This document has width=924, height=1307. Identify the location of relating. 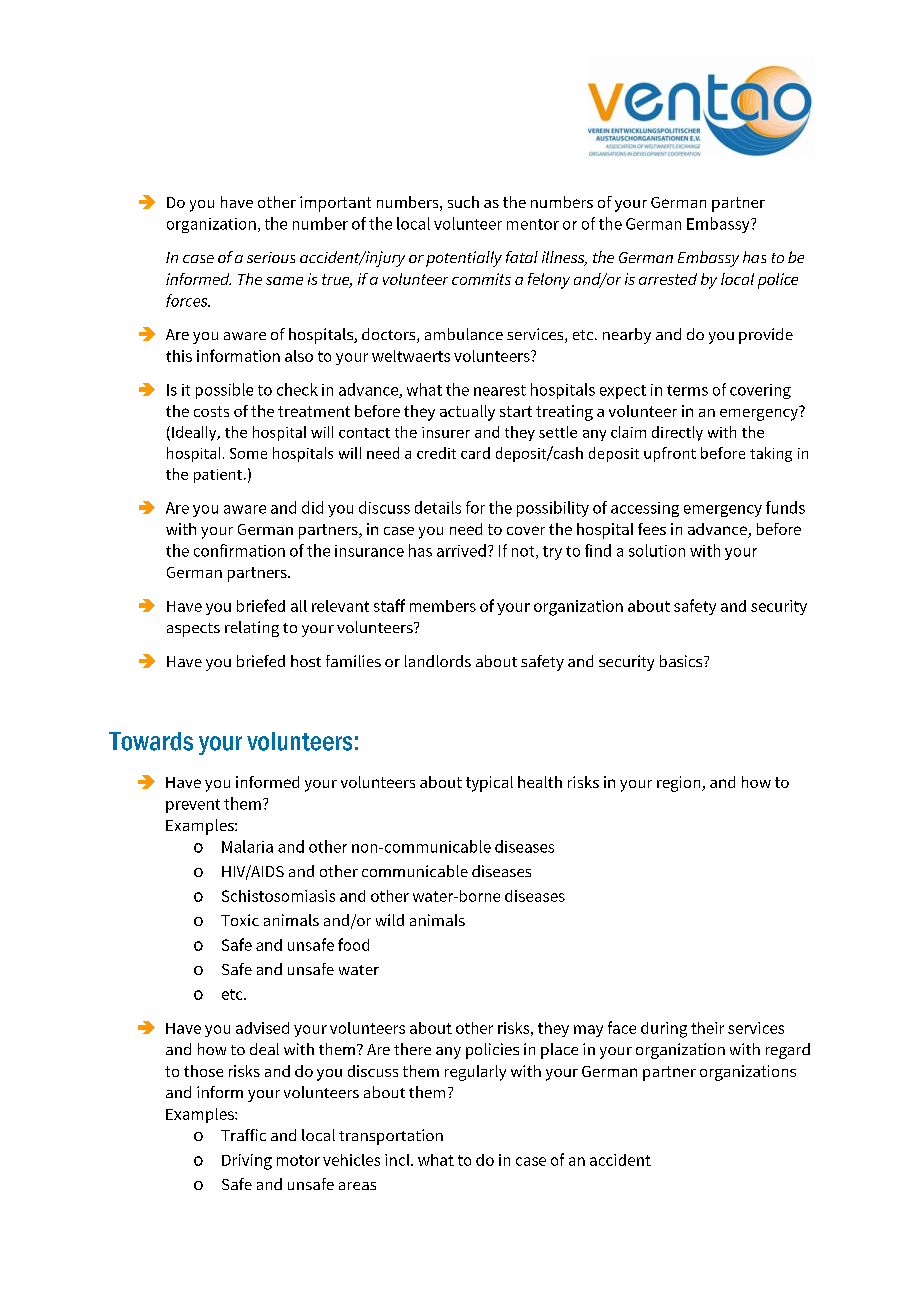
(252, 629).
